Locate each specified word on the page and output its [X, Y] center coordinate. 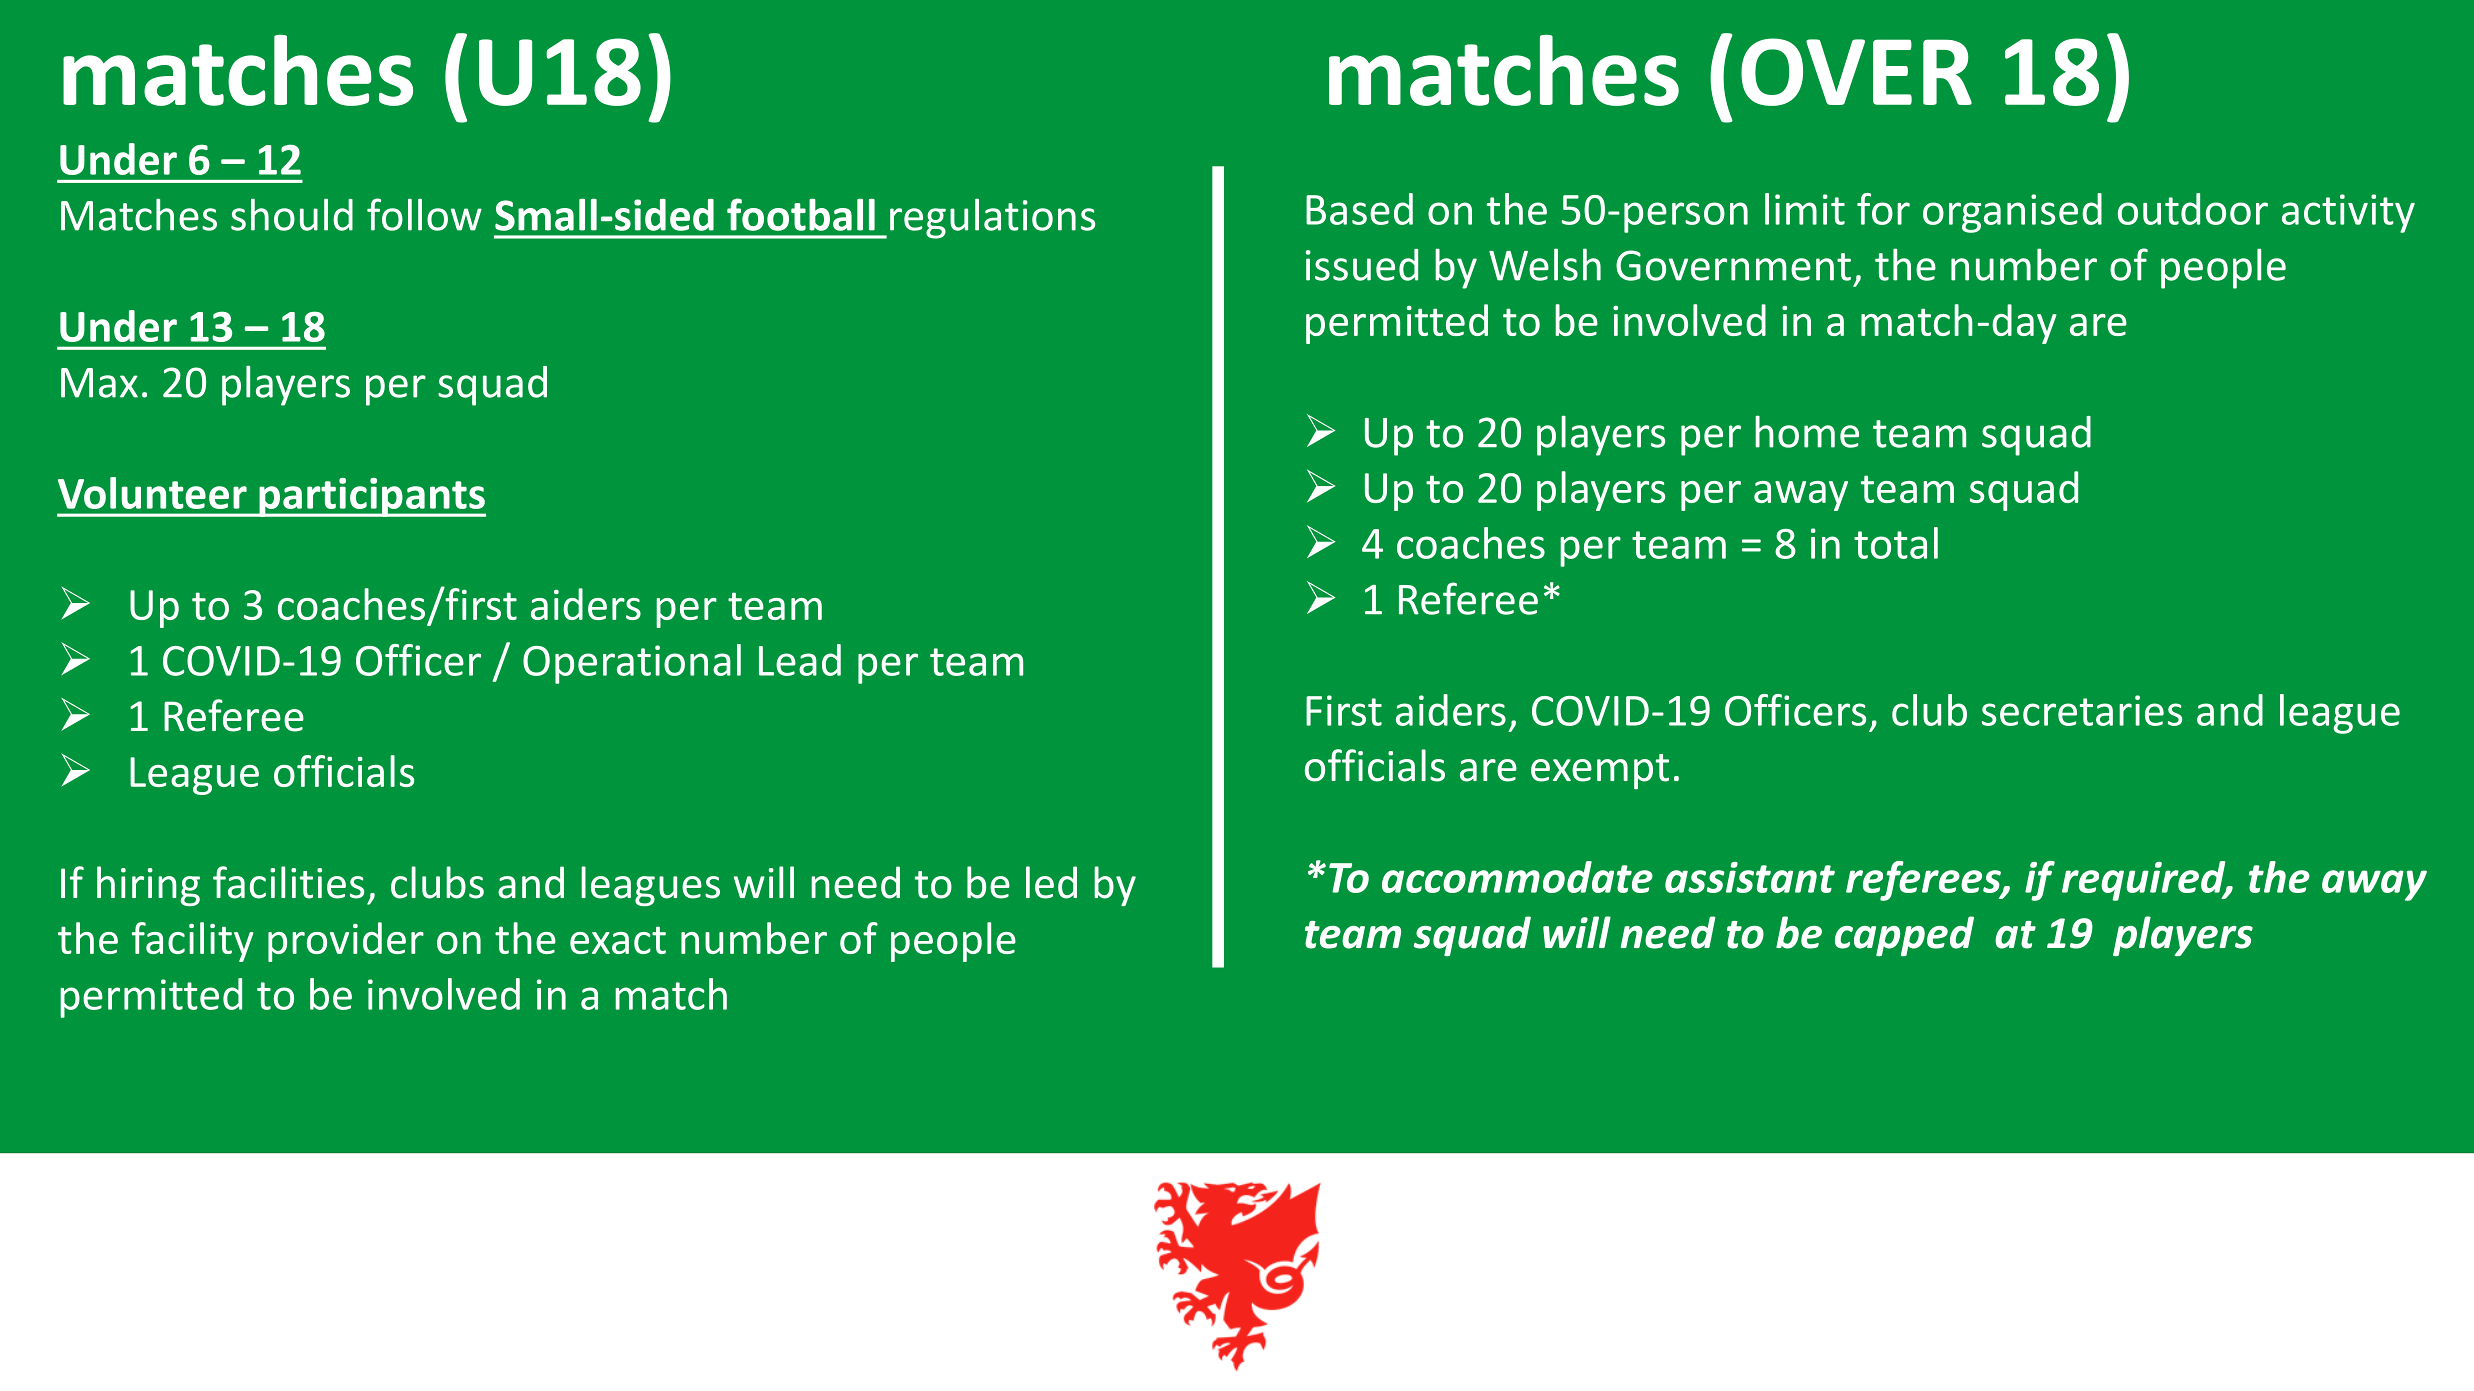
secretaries [2082, 710]
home [1807, 431]
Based [1359, 209]
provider [346, 942]
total [1896, 543]
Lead [800, 660]
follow [424, 214]
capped [1904, 936]
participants [371, 497]
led [1051, 882]
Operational [632, 664]
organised [2012, 213]
